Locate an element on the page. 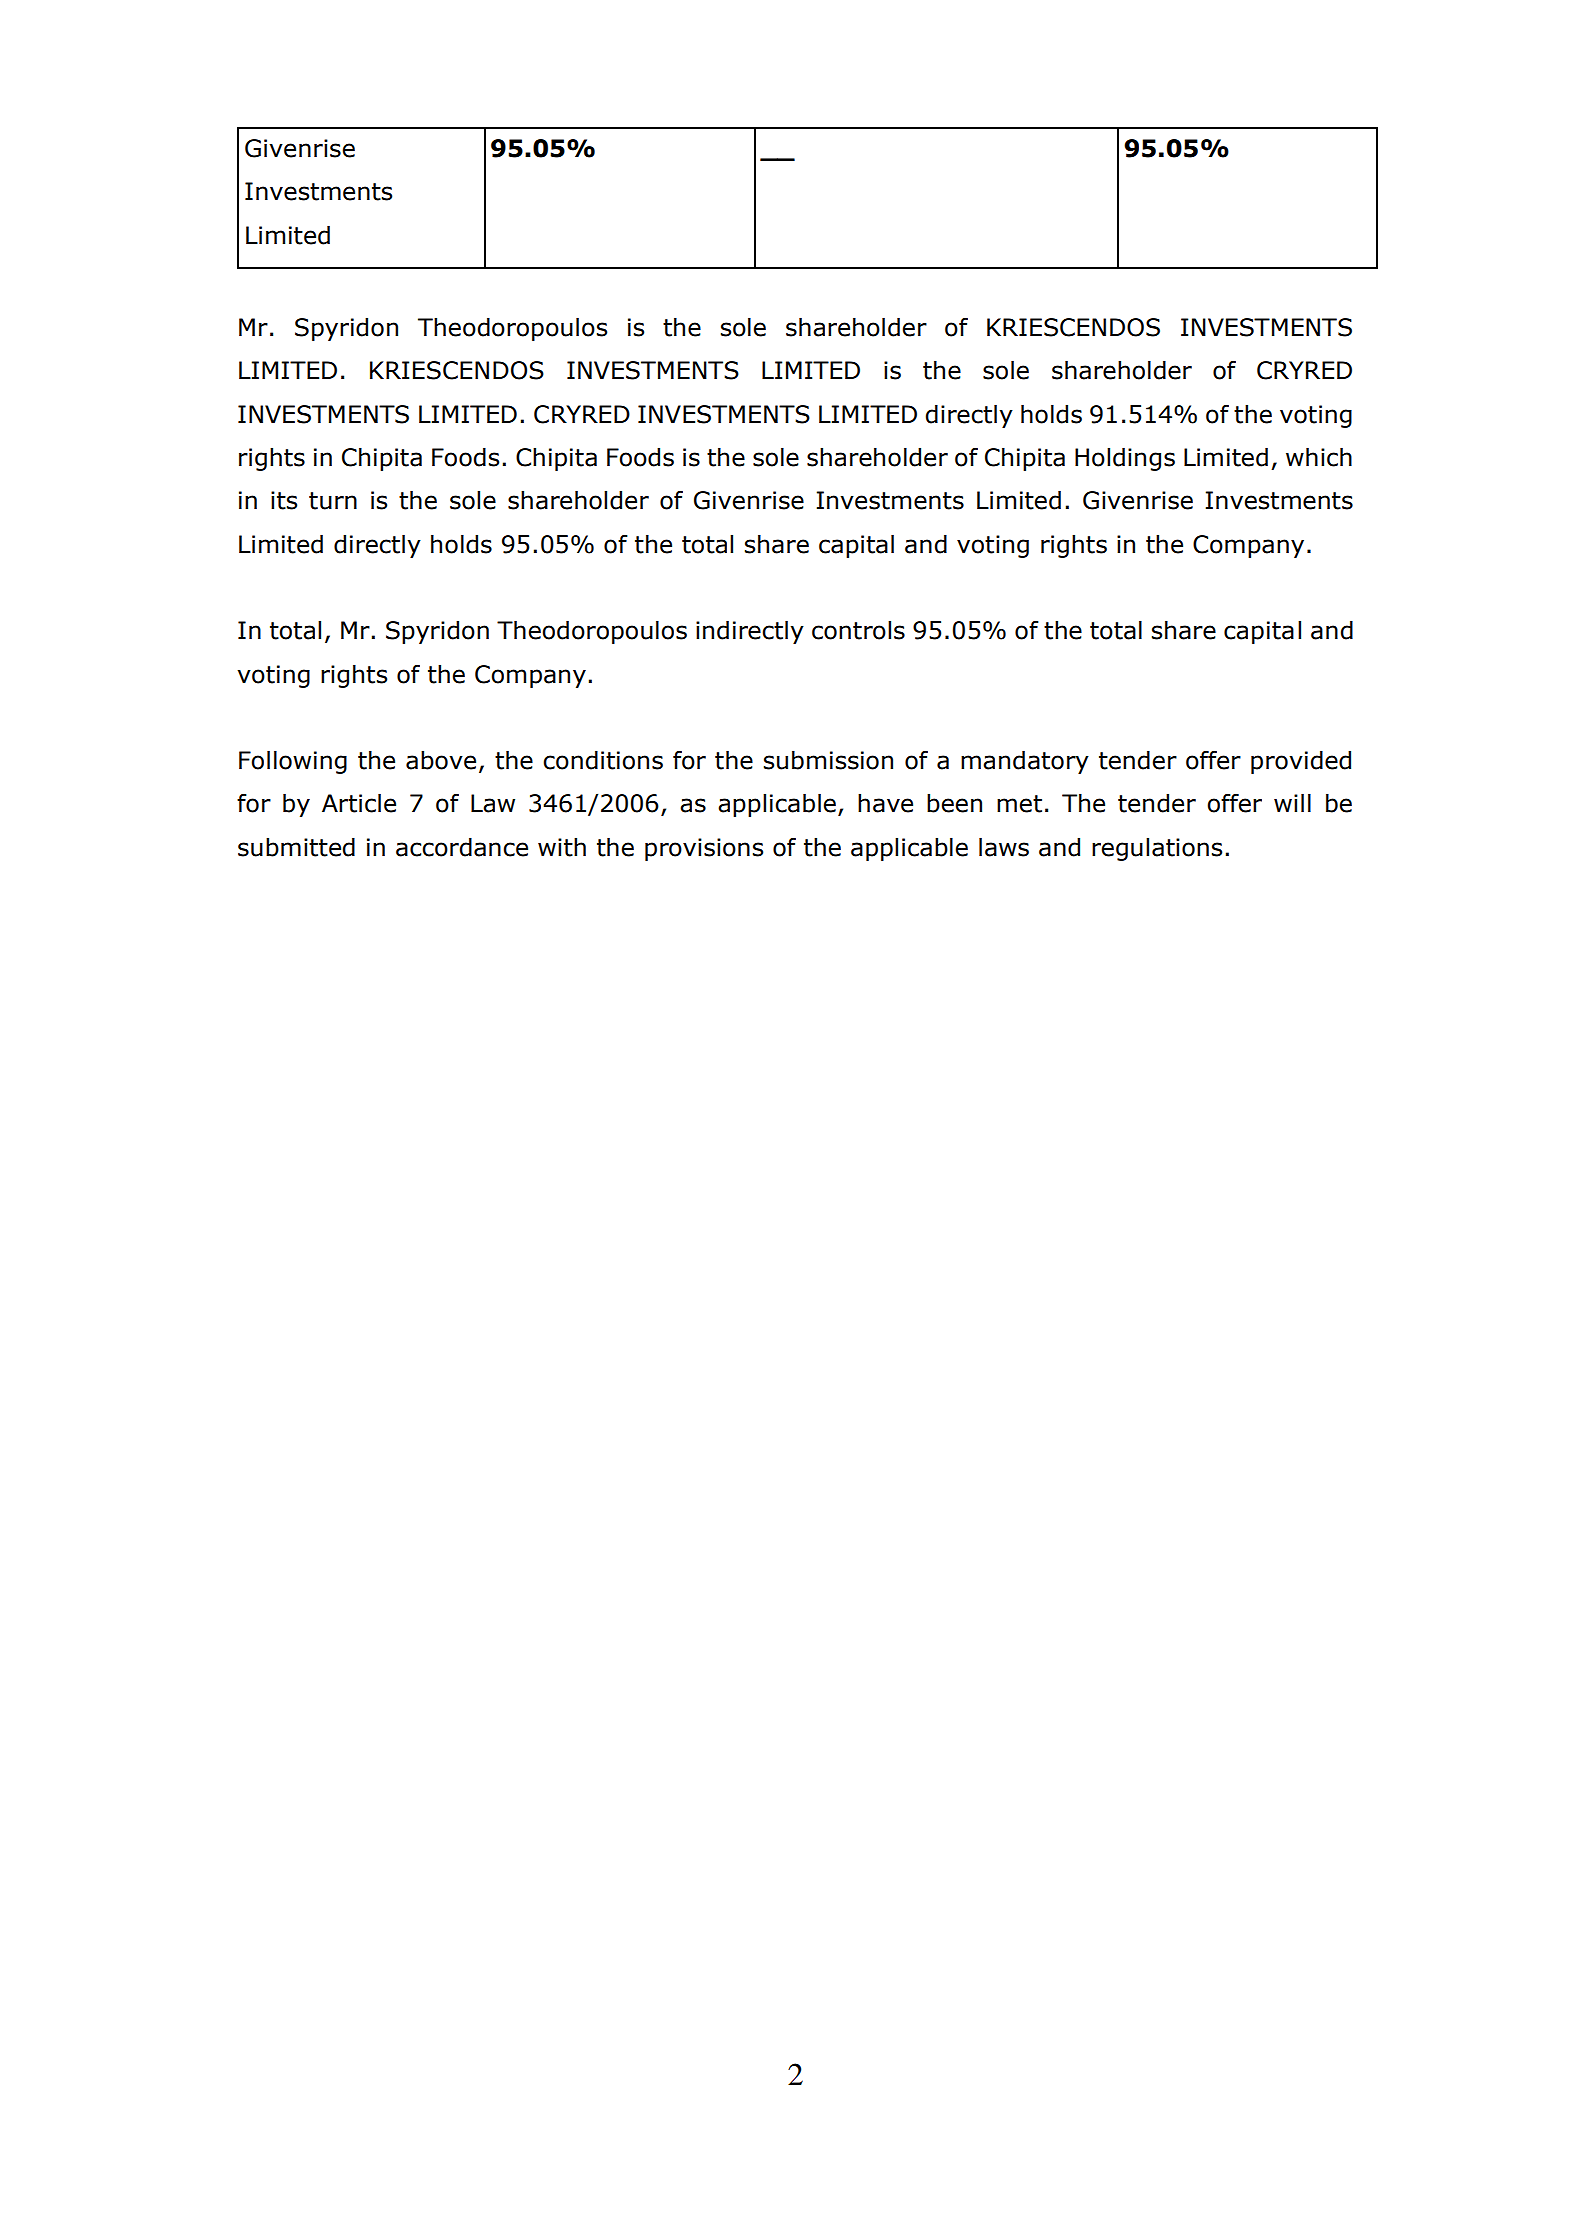  controls is located at coordinates (858, 630).
